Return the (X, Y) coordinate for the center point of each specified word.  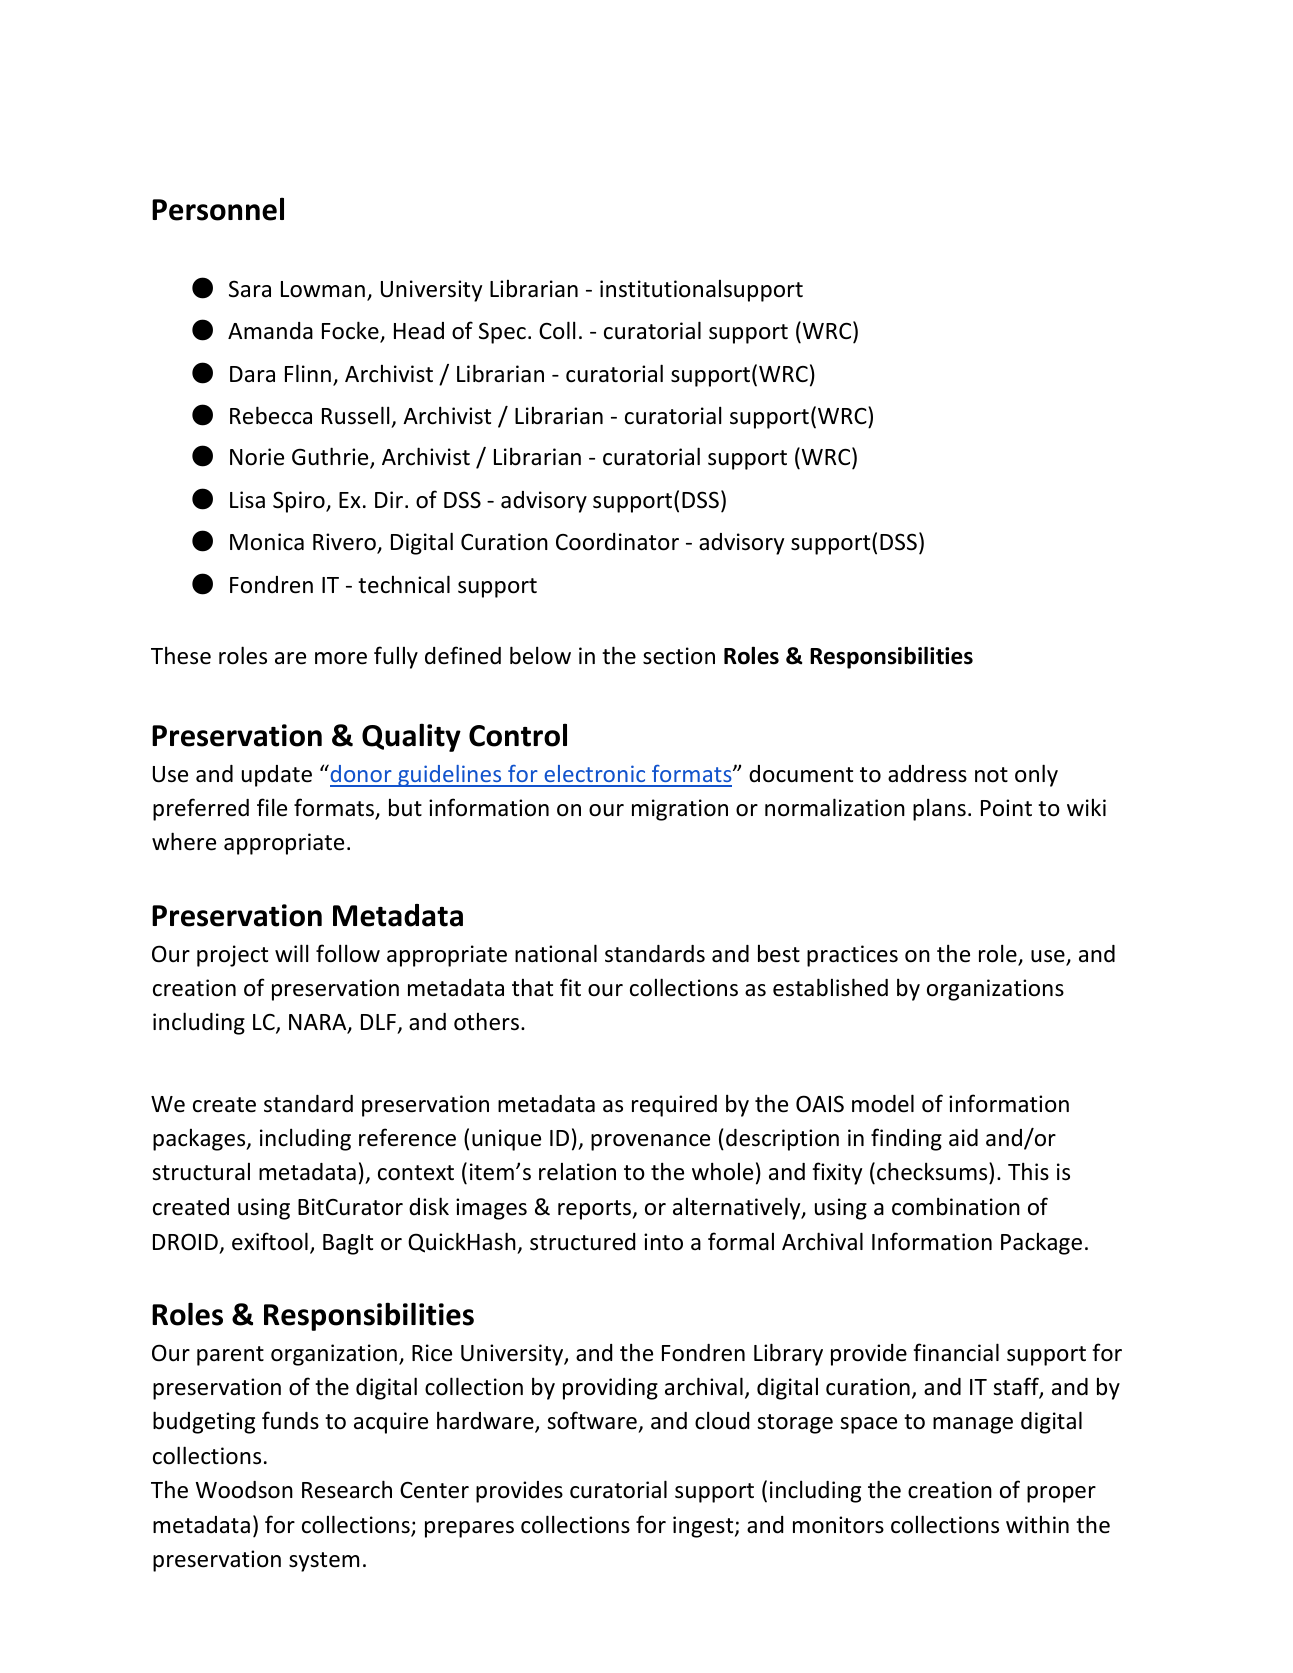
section (679, 656)
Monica (267, 542)
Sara (250, 289)
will (291, 953)
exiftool (270, 1241)
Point (1006, 808)
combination (956, 1206)
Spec (502, 333)
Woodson (244, 1490)
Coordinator (617, 542)
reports (596, 1210)
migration (680, 810)
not (991, 775)
